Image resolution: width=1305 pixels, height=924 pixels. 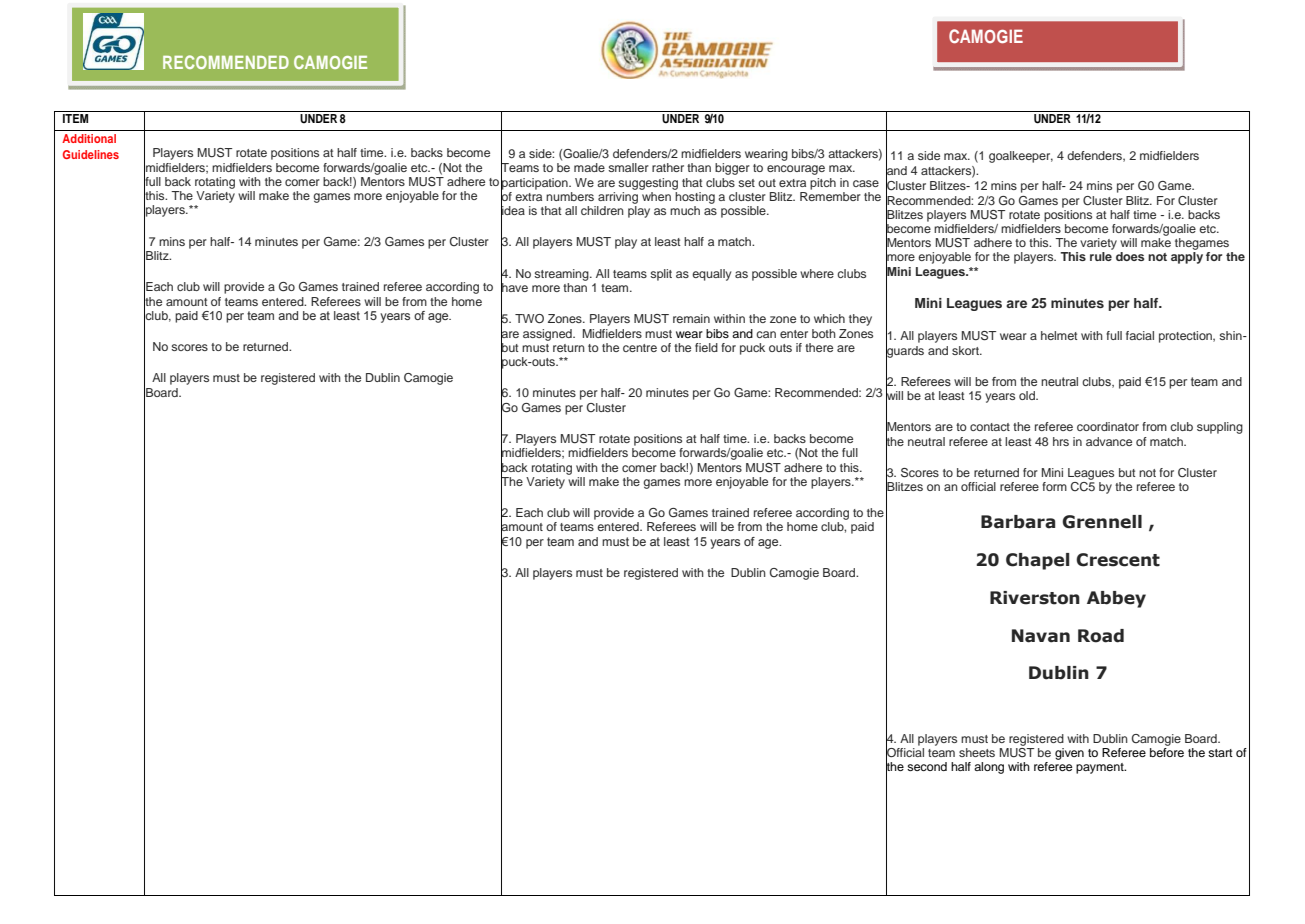 I want to click on have, so click(x=514, y=288).
